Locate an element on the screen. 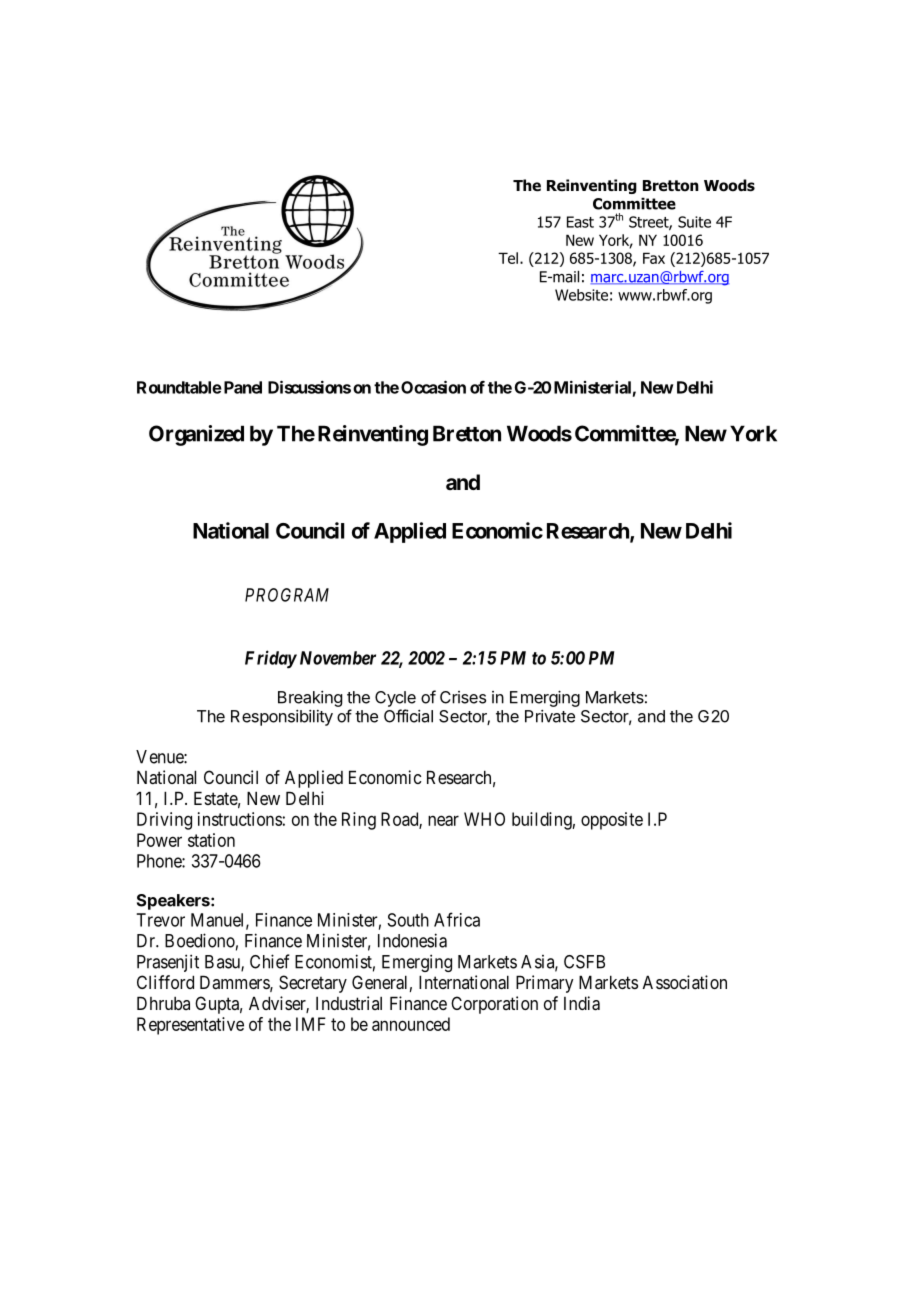  announced is located at coordinates (411, 1024).
